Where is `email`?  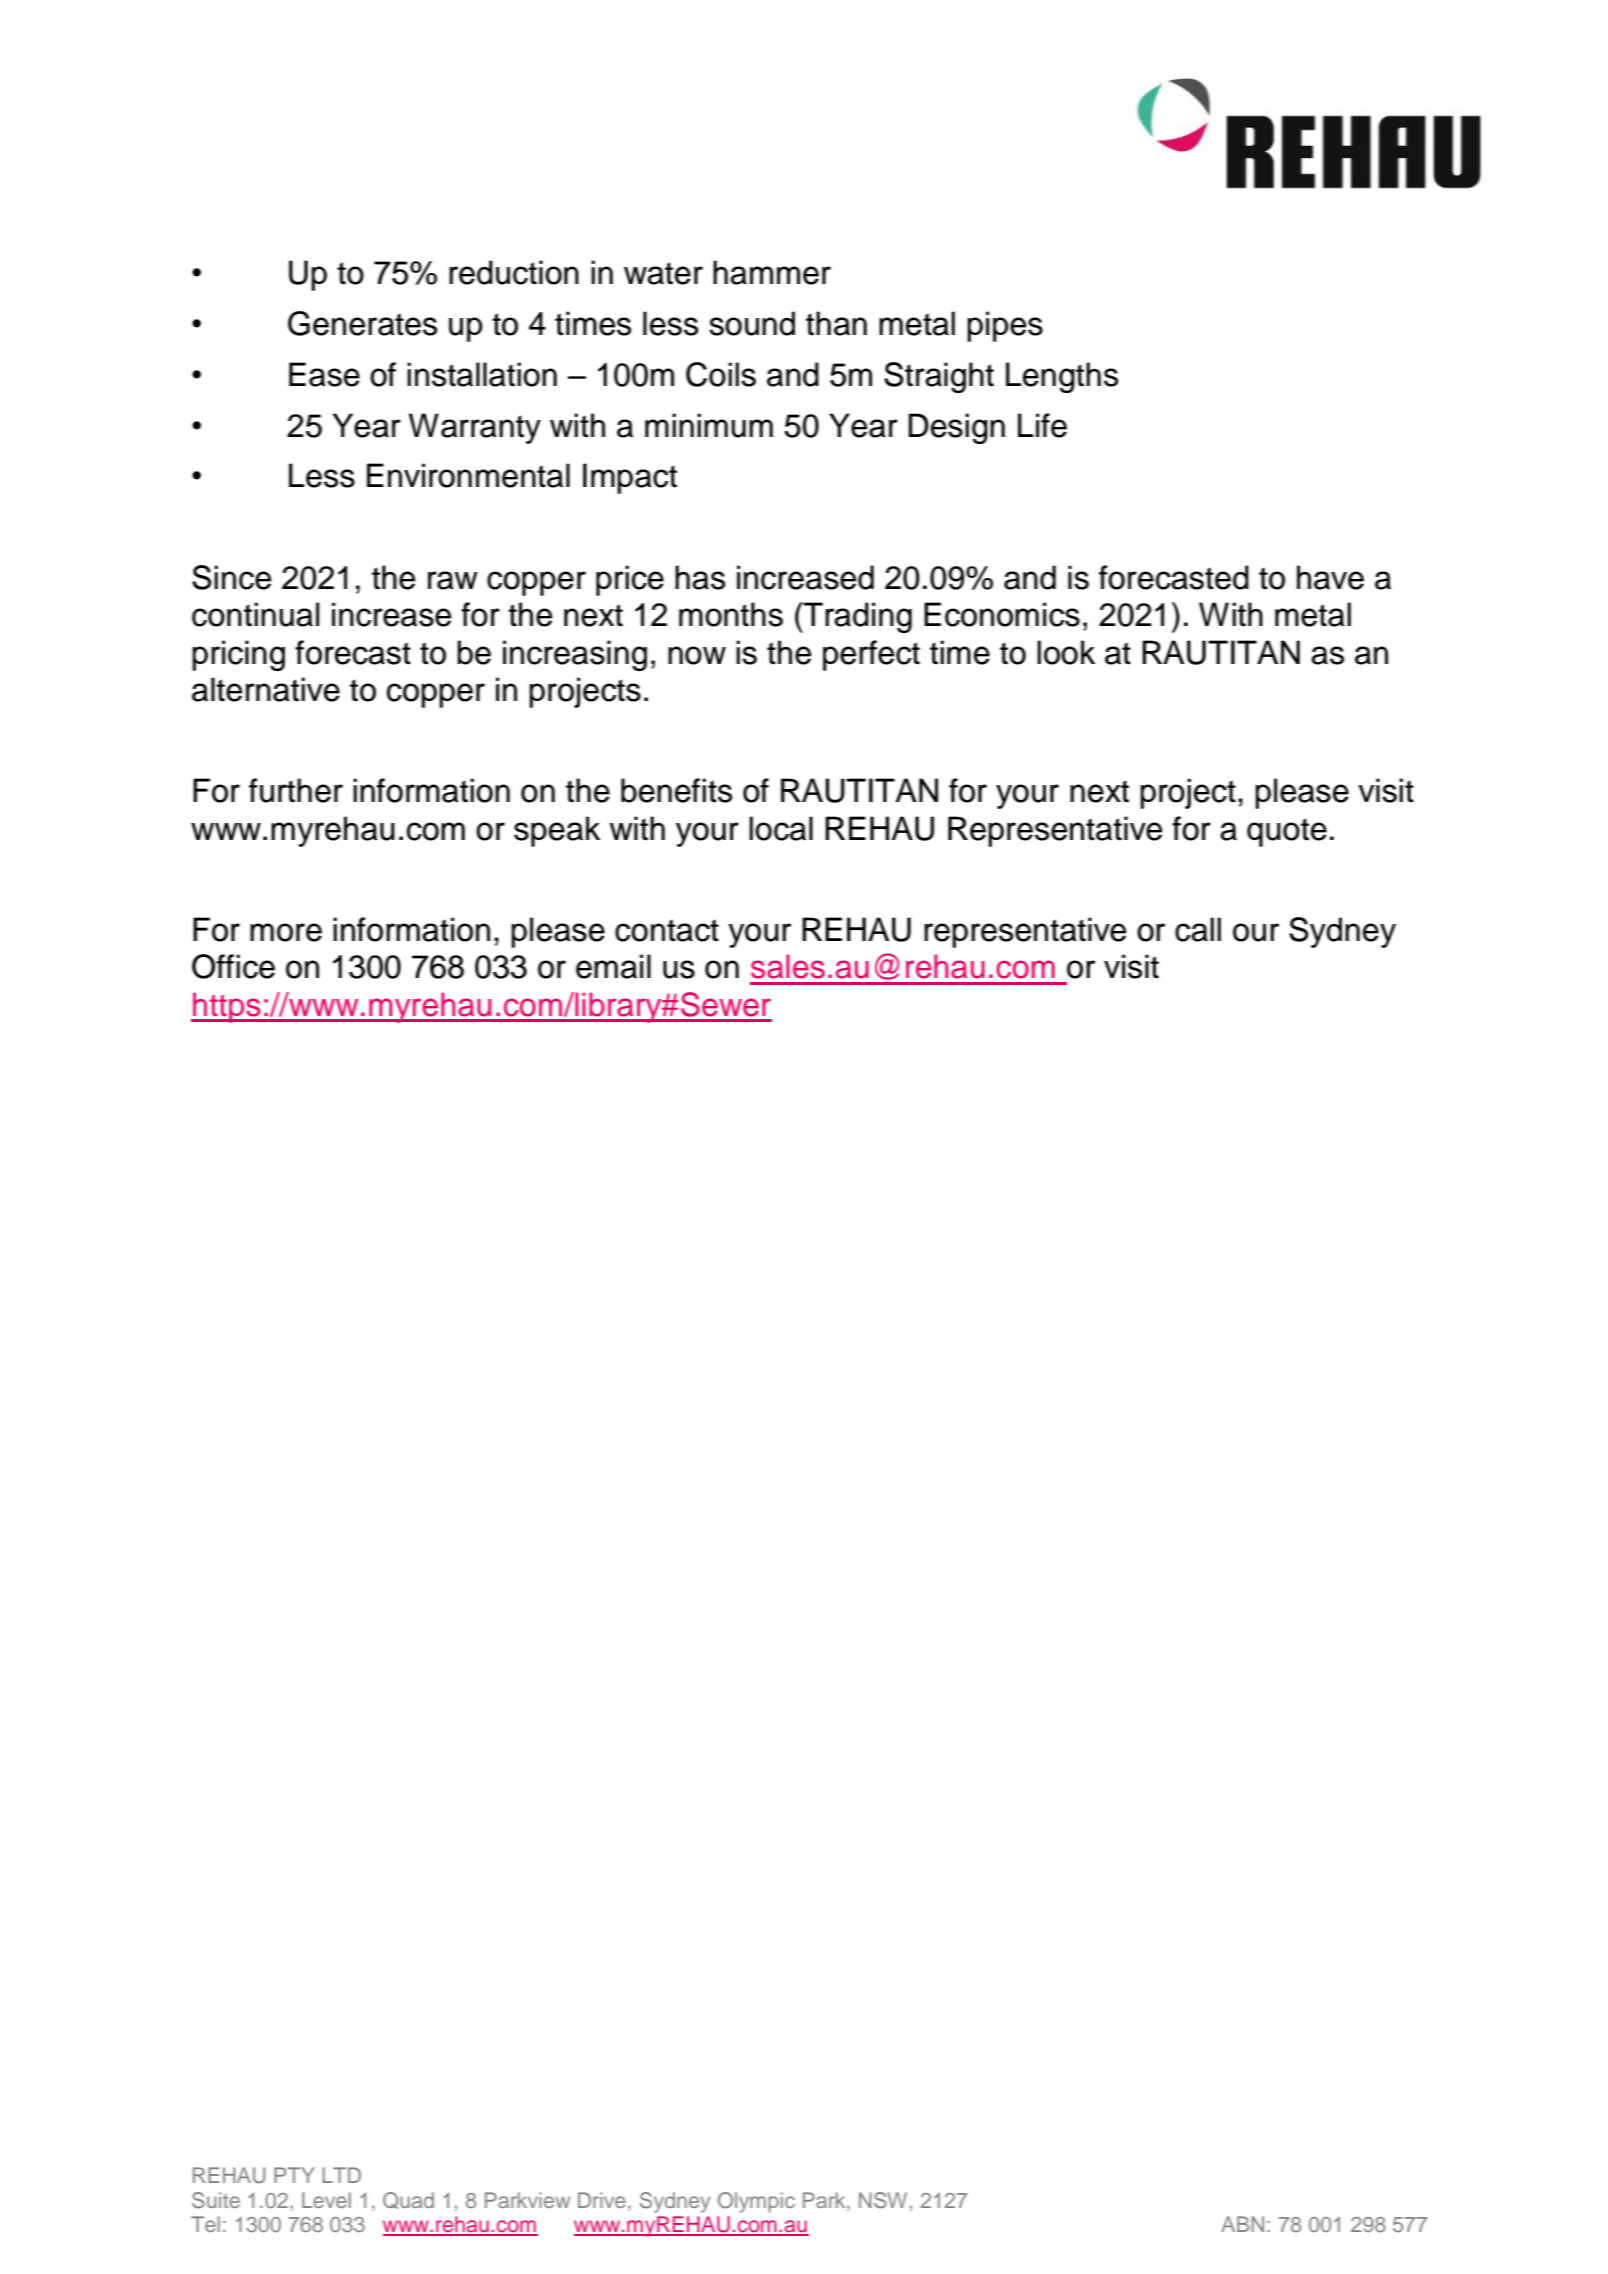
email is located at coordinates (613, 966).
